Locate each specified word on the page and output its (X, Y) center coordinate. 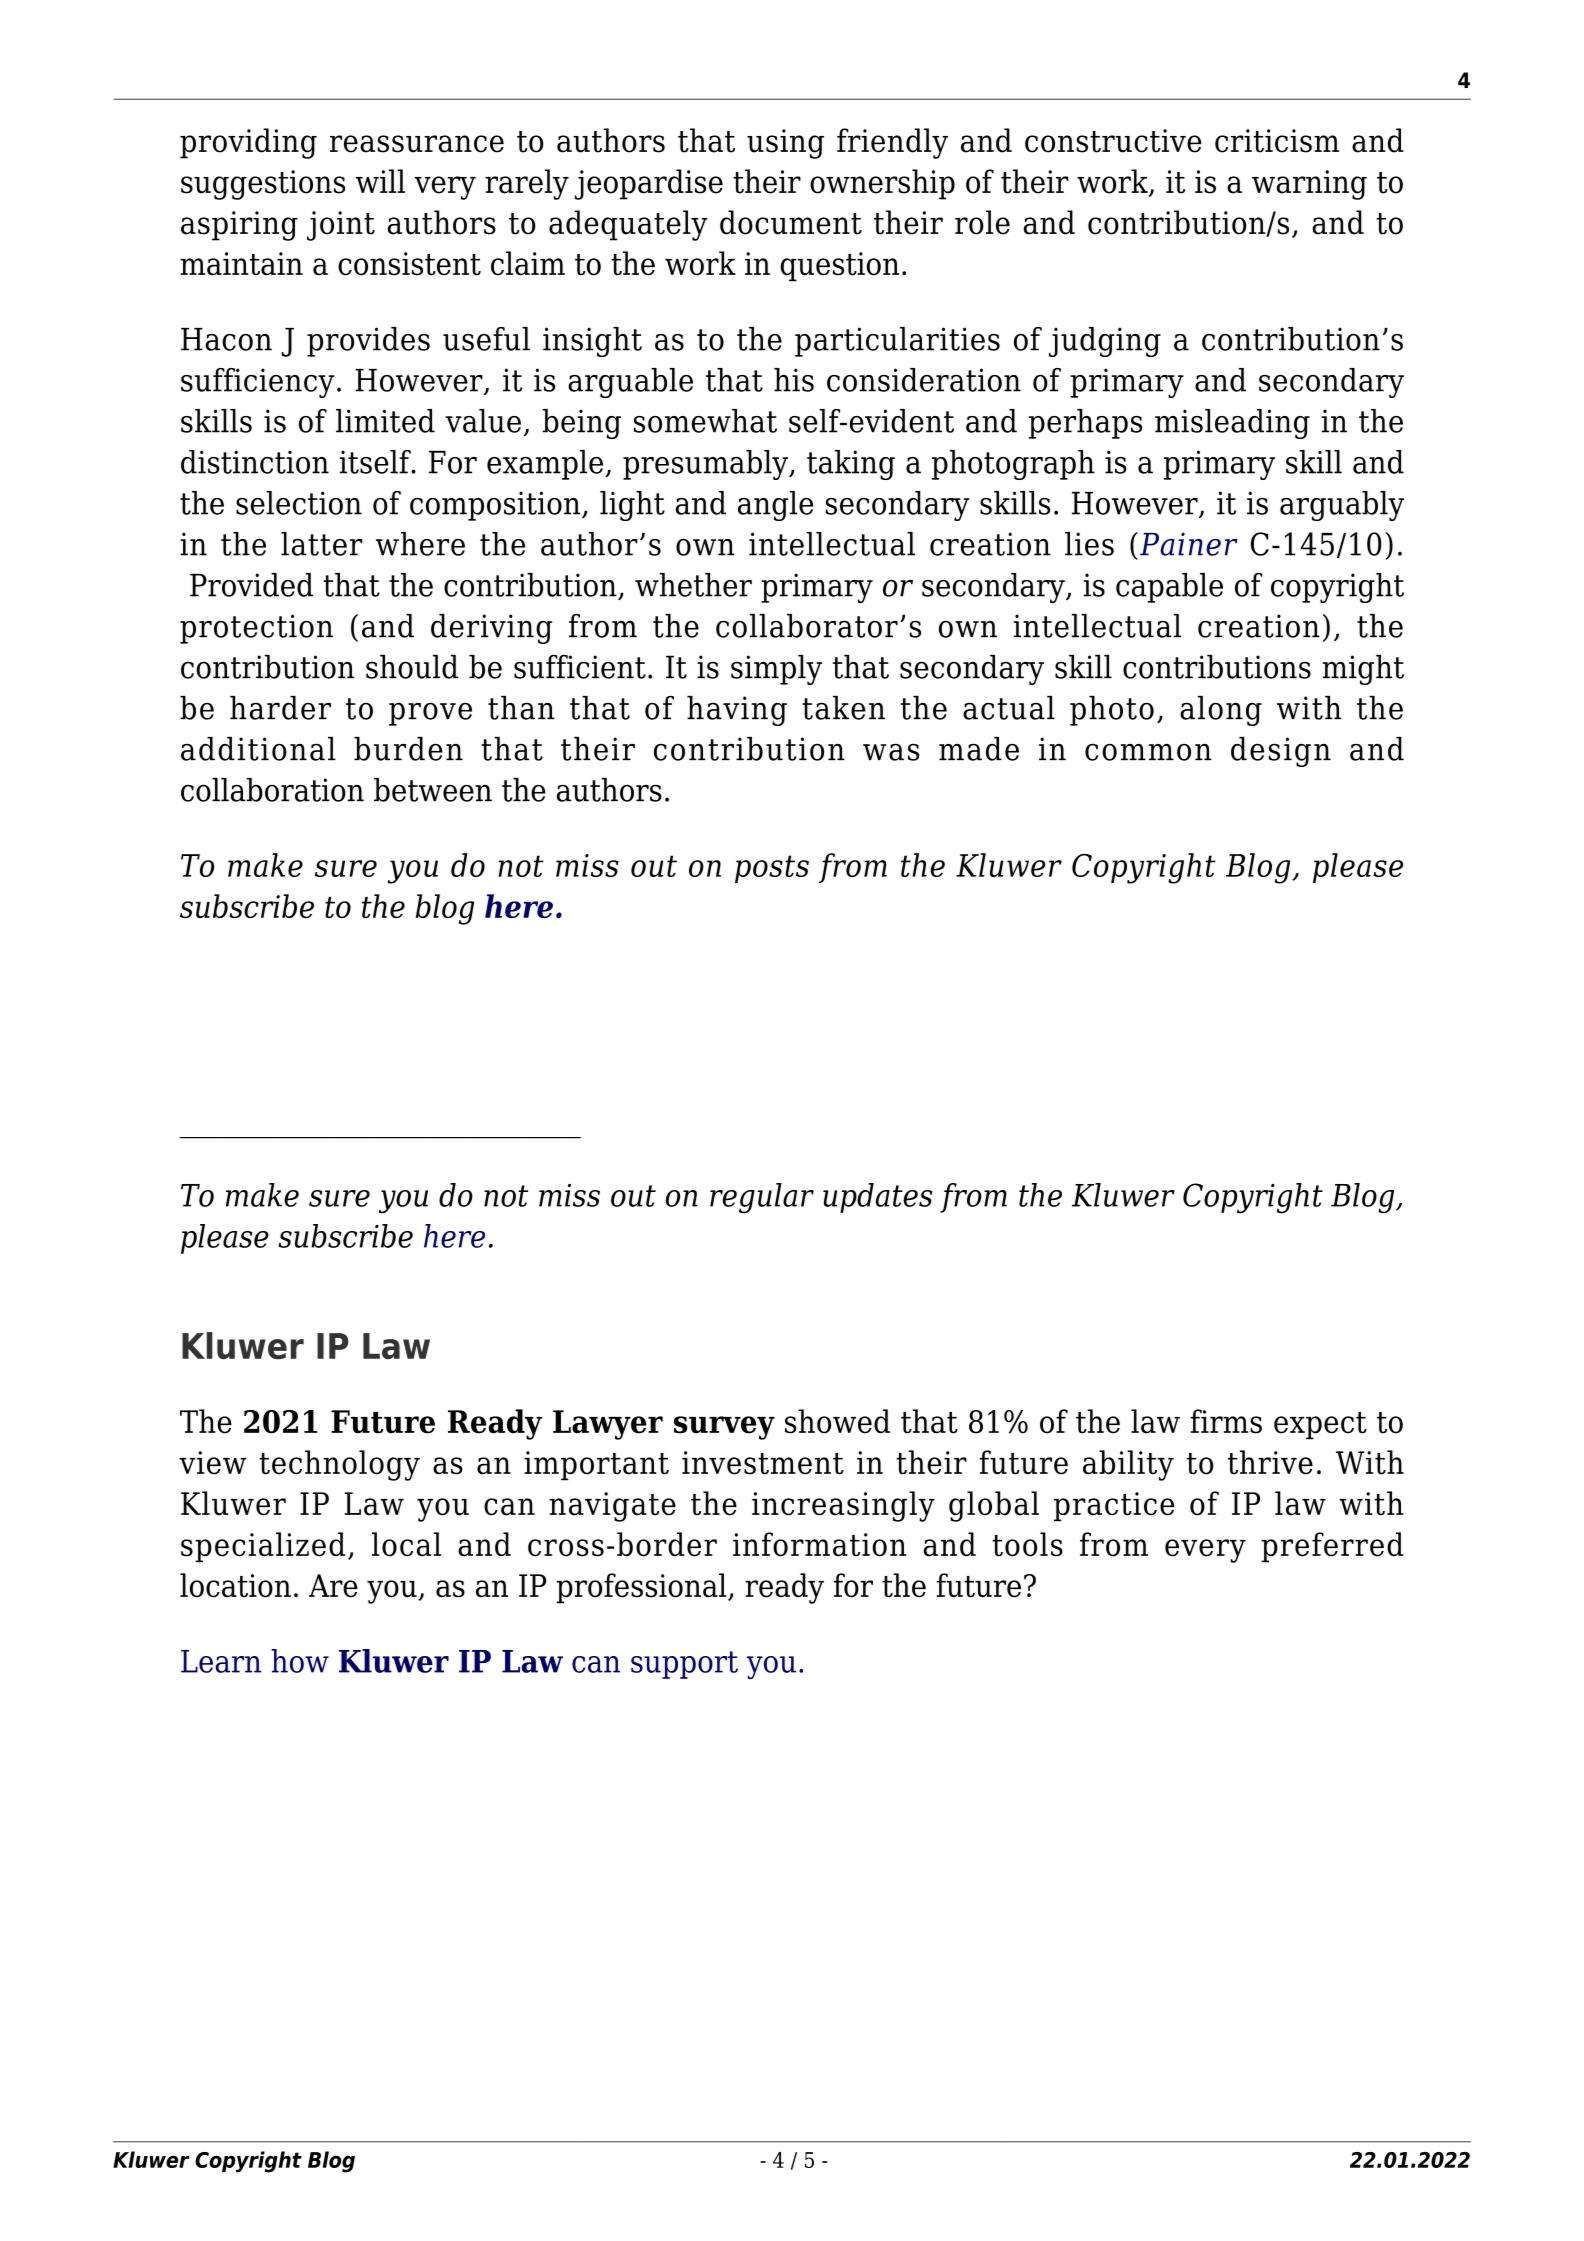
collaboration (272, 790)
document (791, 222)
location (235, 1585)
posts (772, 869)
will (380, 181)
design (1281, 752)
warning (1309, 185)
